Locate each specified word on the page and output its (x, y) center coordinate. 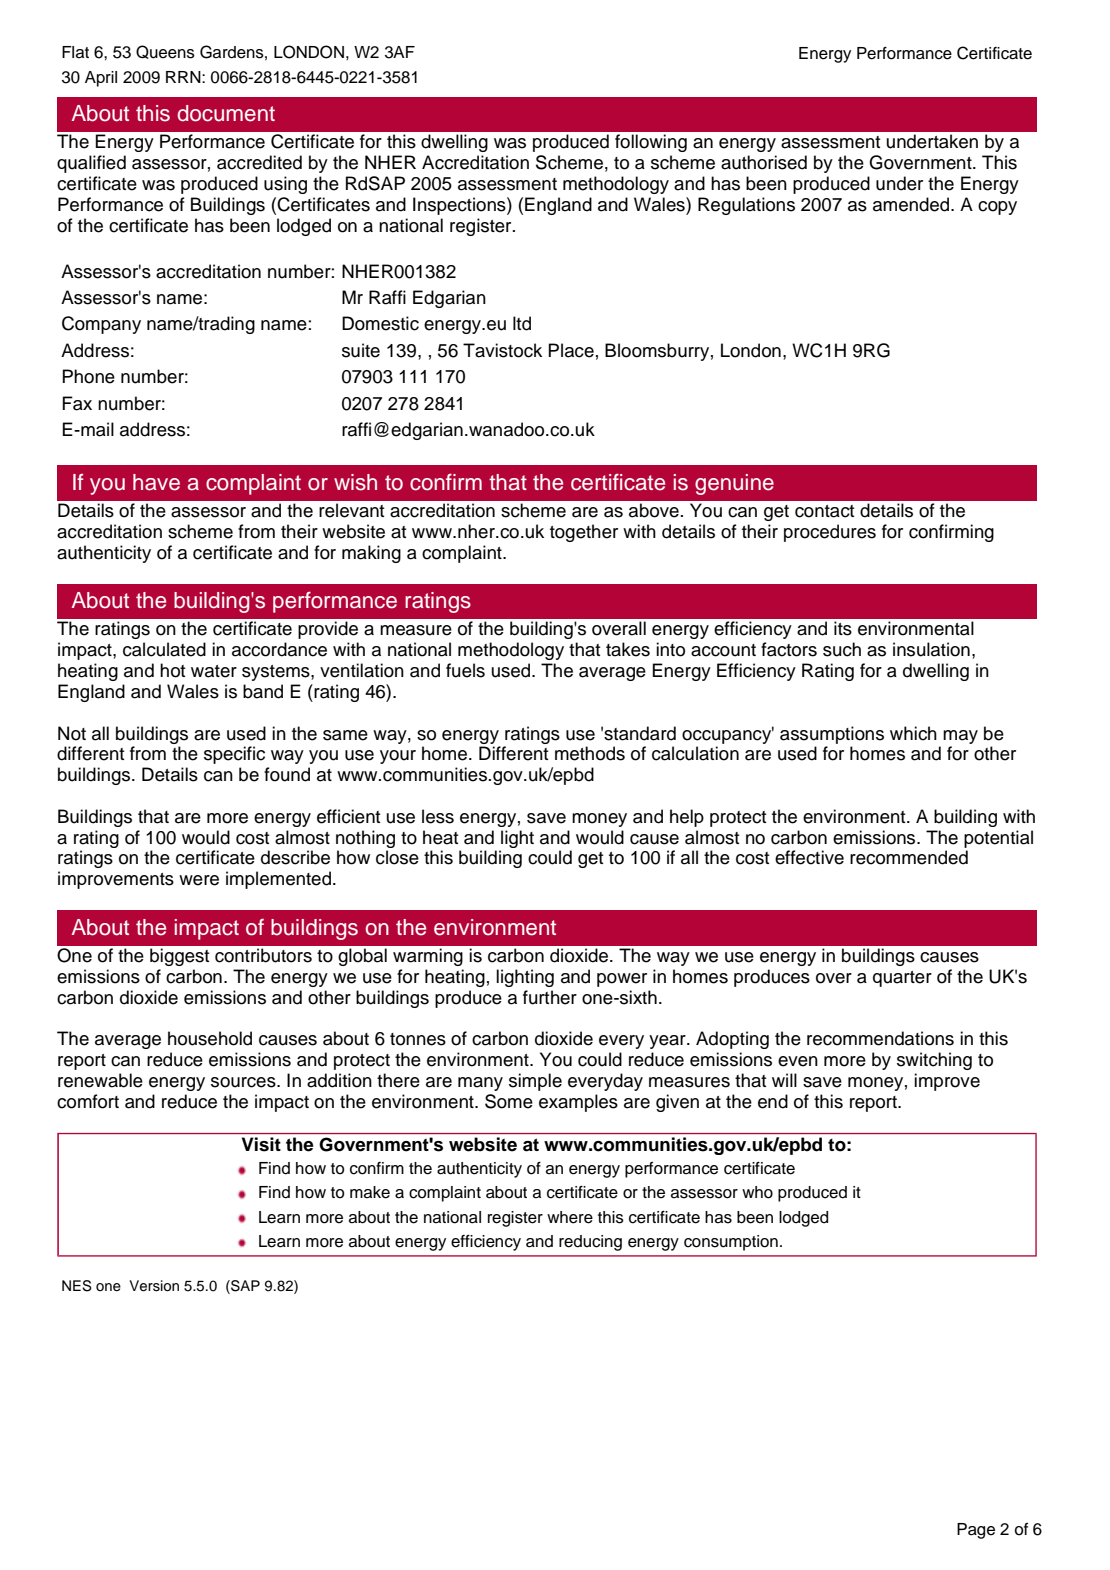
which (913, 733)
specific (234, 755)
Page (976, 1531)
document (226, 113)
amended (912, 204)
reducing (590, 1243)
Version (154, 1286)
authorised (764, 162)
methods (590, 753)
